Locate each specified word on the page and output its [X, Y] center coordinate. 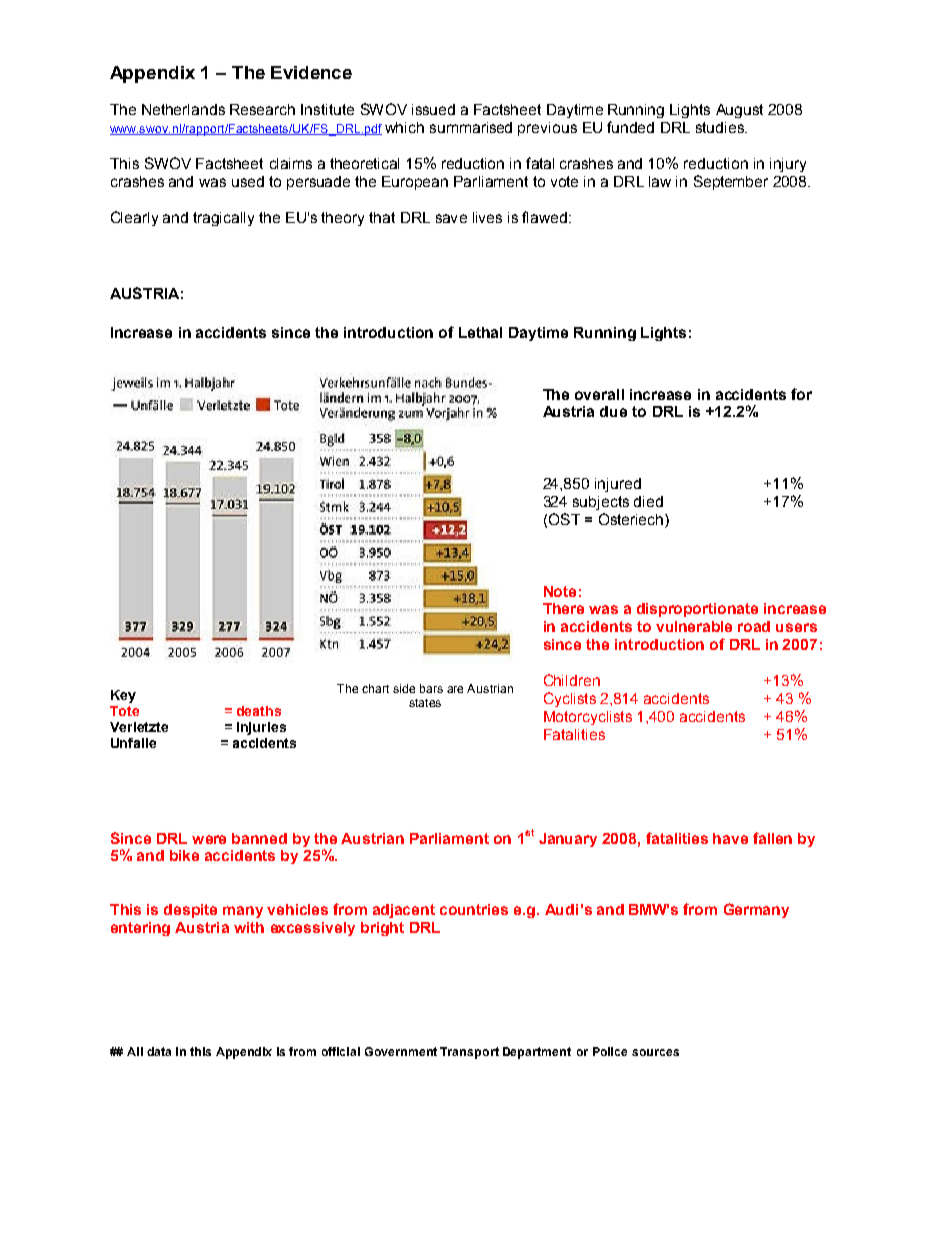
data [159, 1051]
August [739, 111]
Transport [469, 1053]
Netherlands [183, 109]
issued [433, 109]
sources [655, 1052]
